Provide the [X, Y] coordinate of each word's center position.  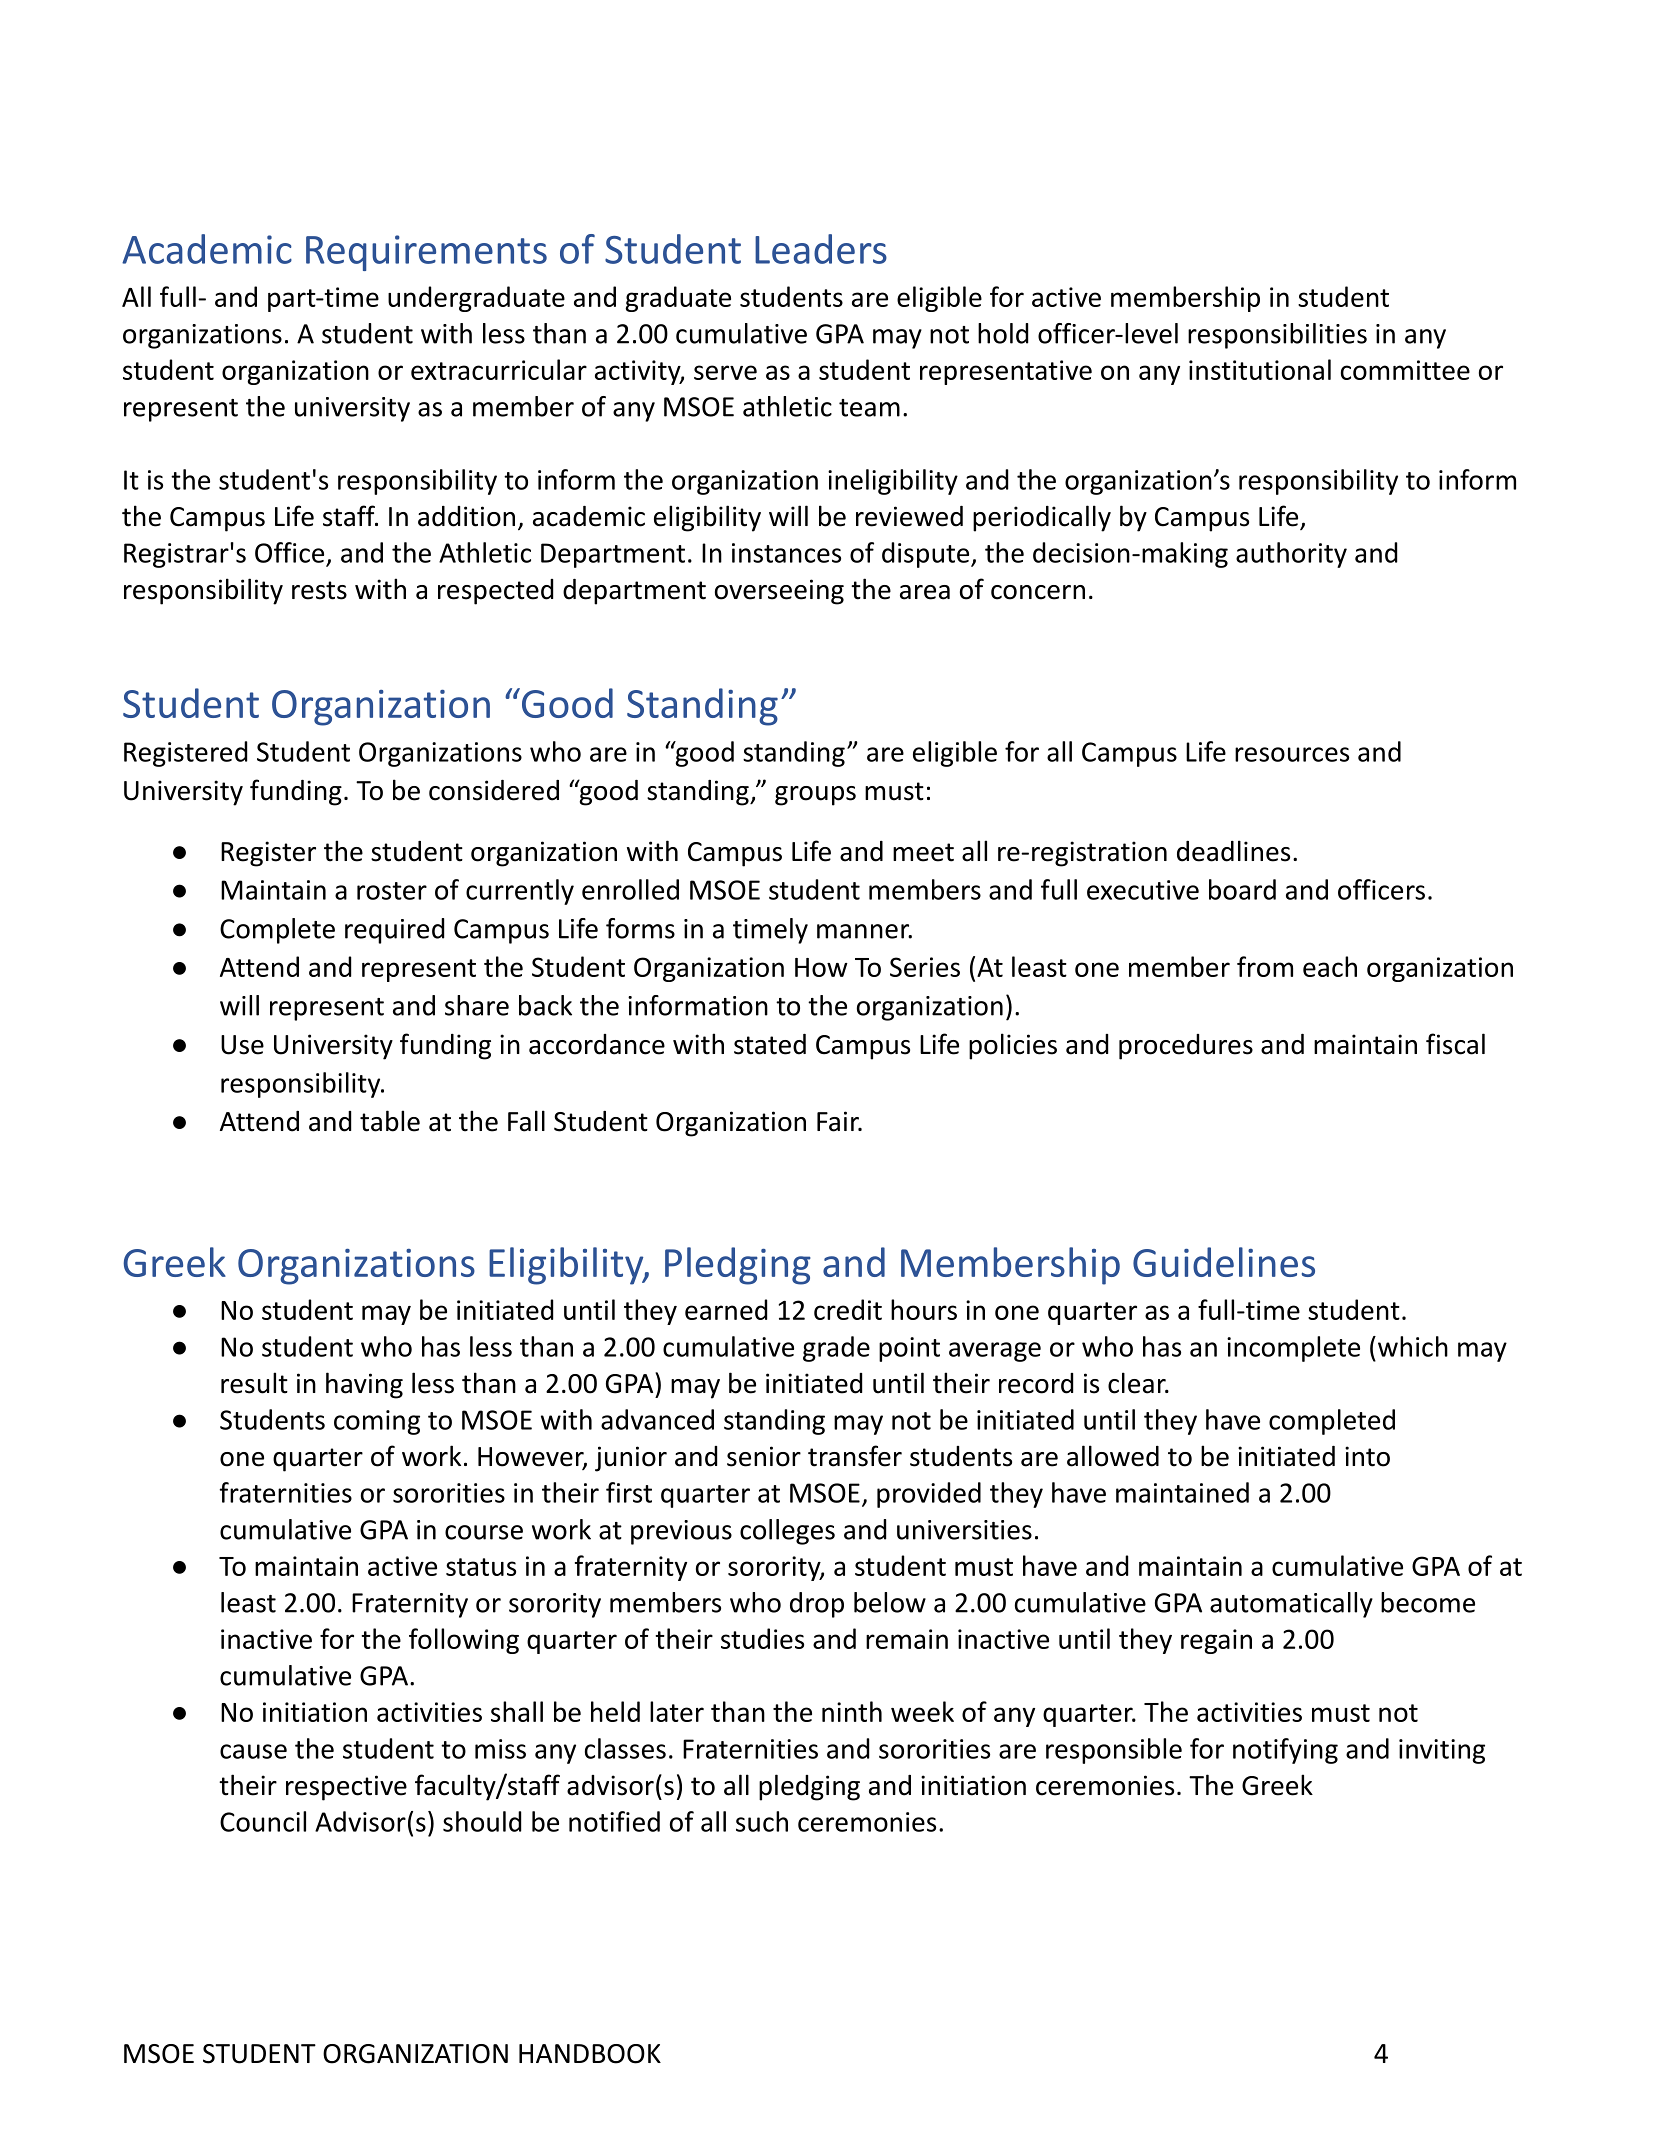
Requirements [426, 253]
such [762, 1821]
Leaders [821, 249]
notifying [1285, 1751]
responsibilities [1277, 336]
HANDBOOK [590, 2054]
